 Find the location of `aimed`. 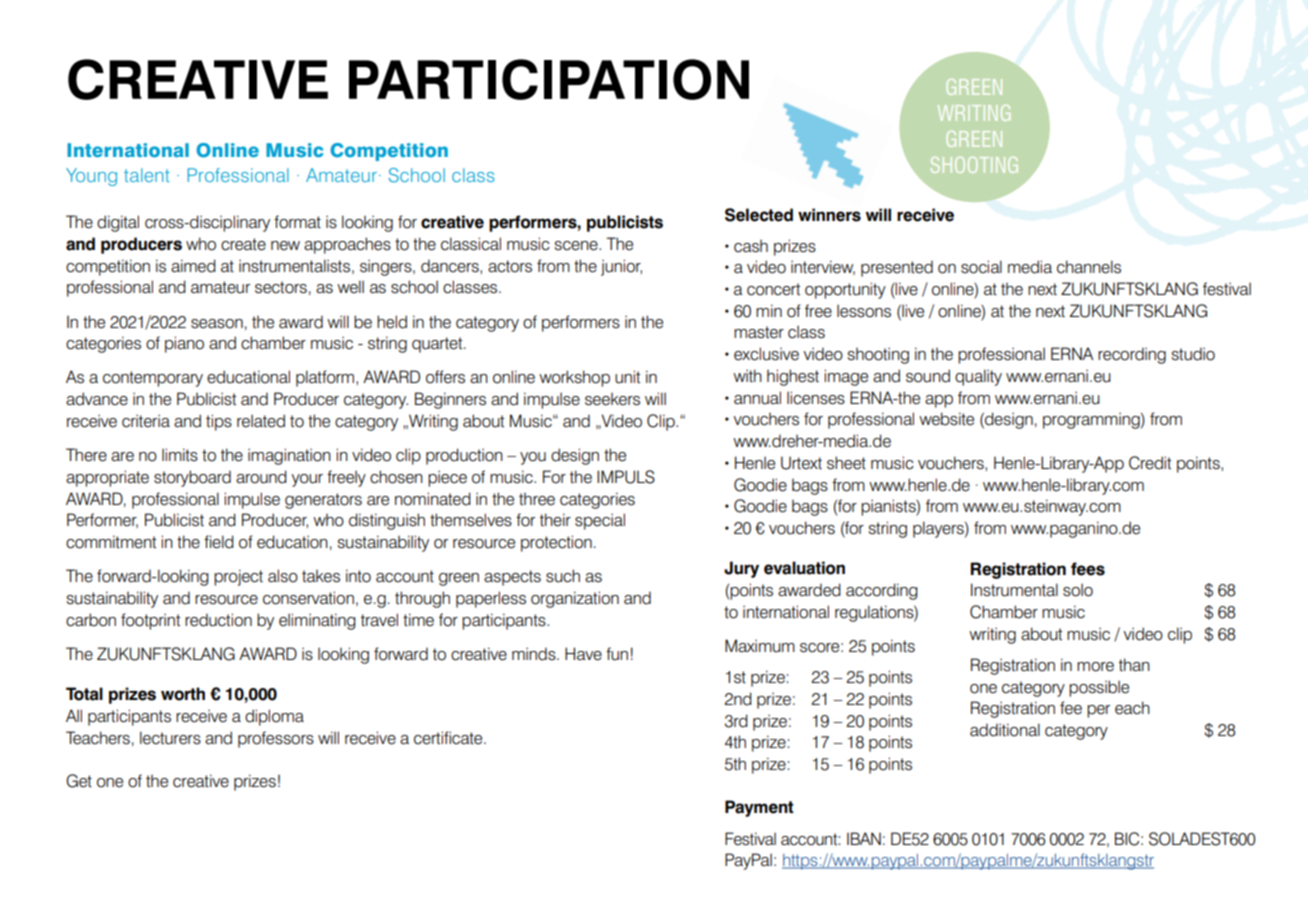

aimed is located at coordinates (193, 266).
